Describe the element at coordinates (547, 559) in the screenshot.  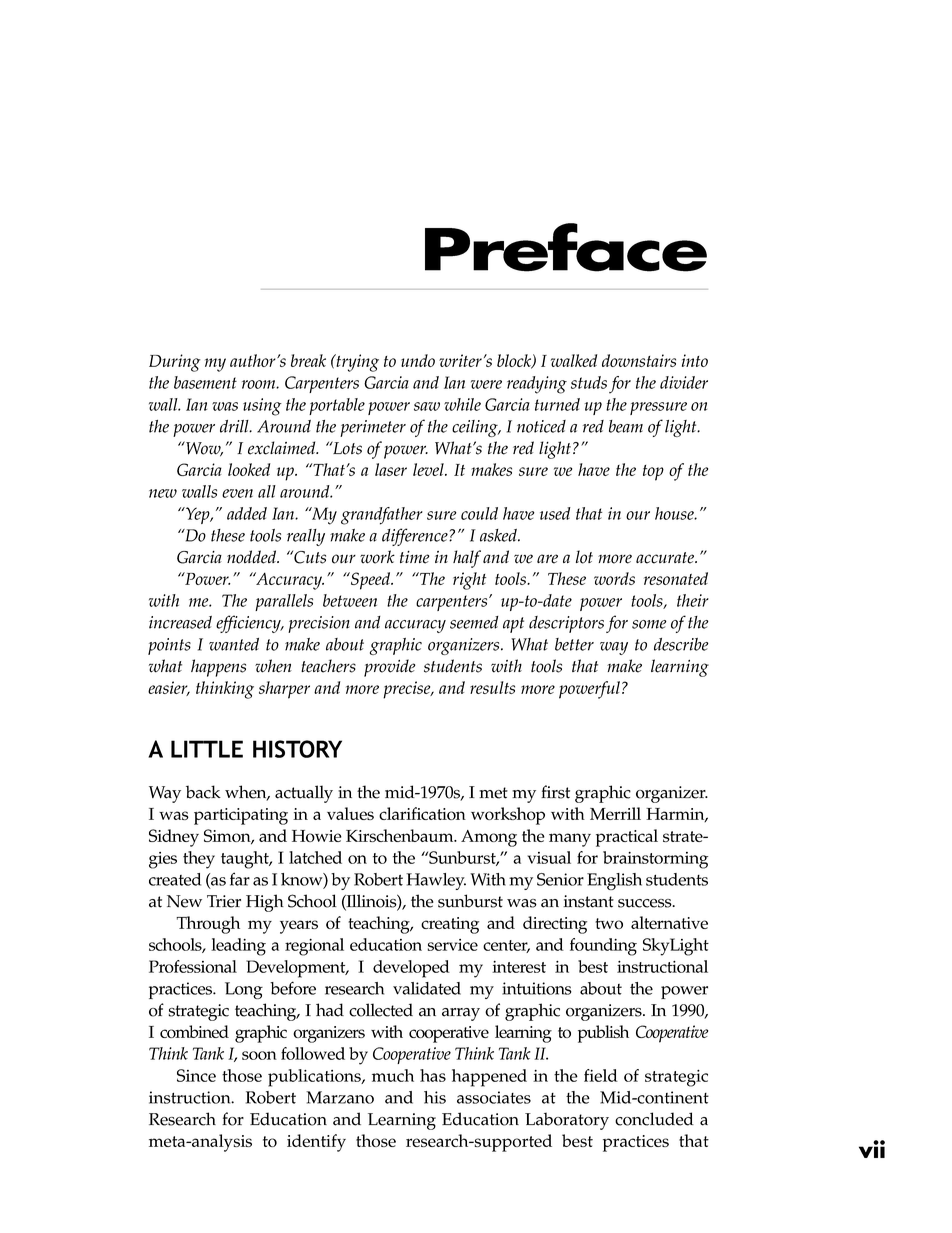
I see `are` at that location.
